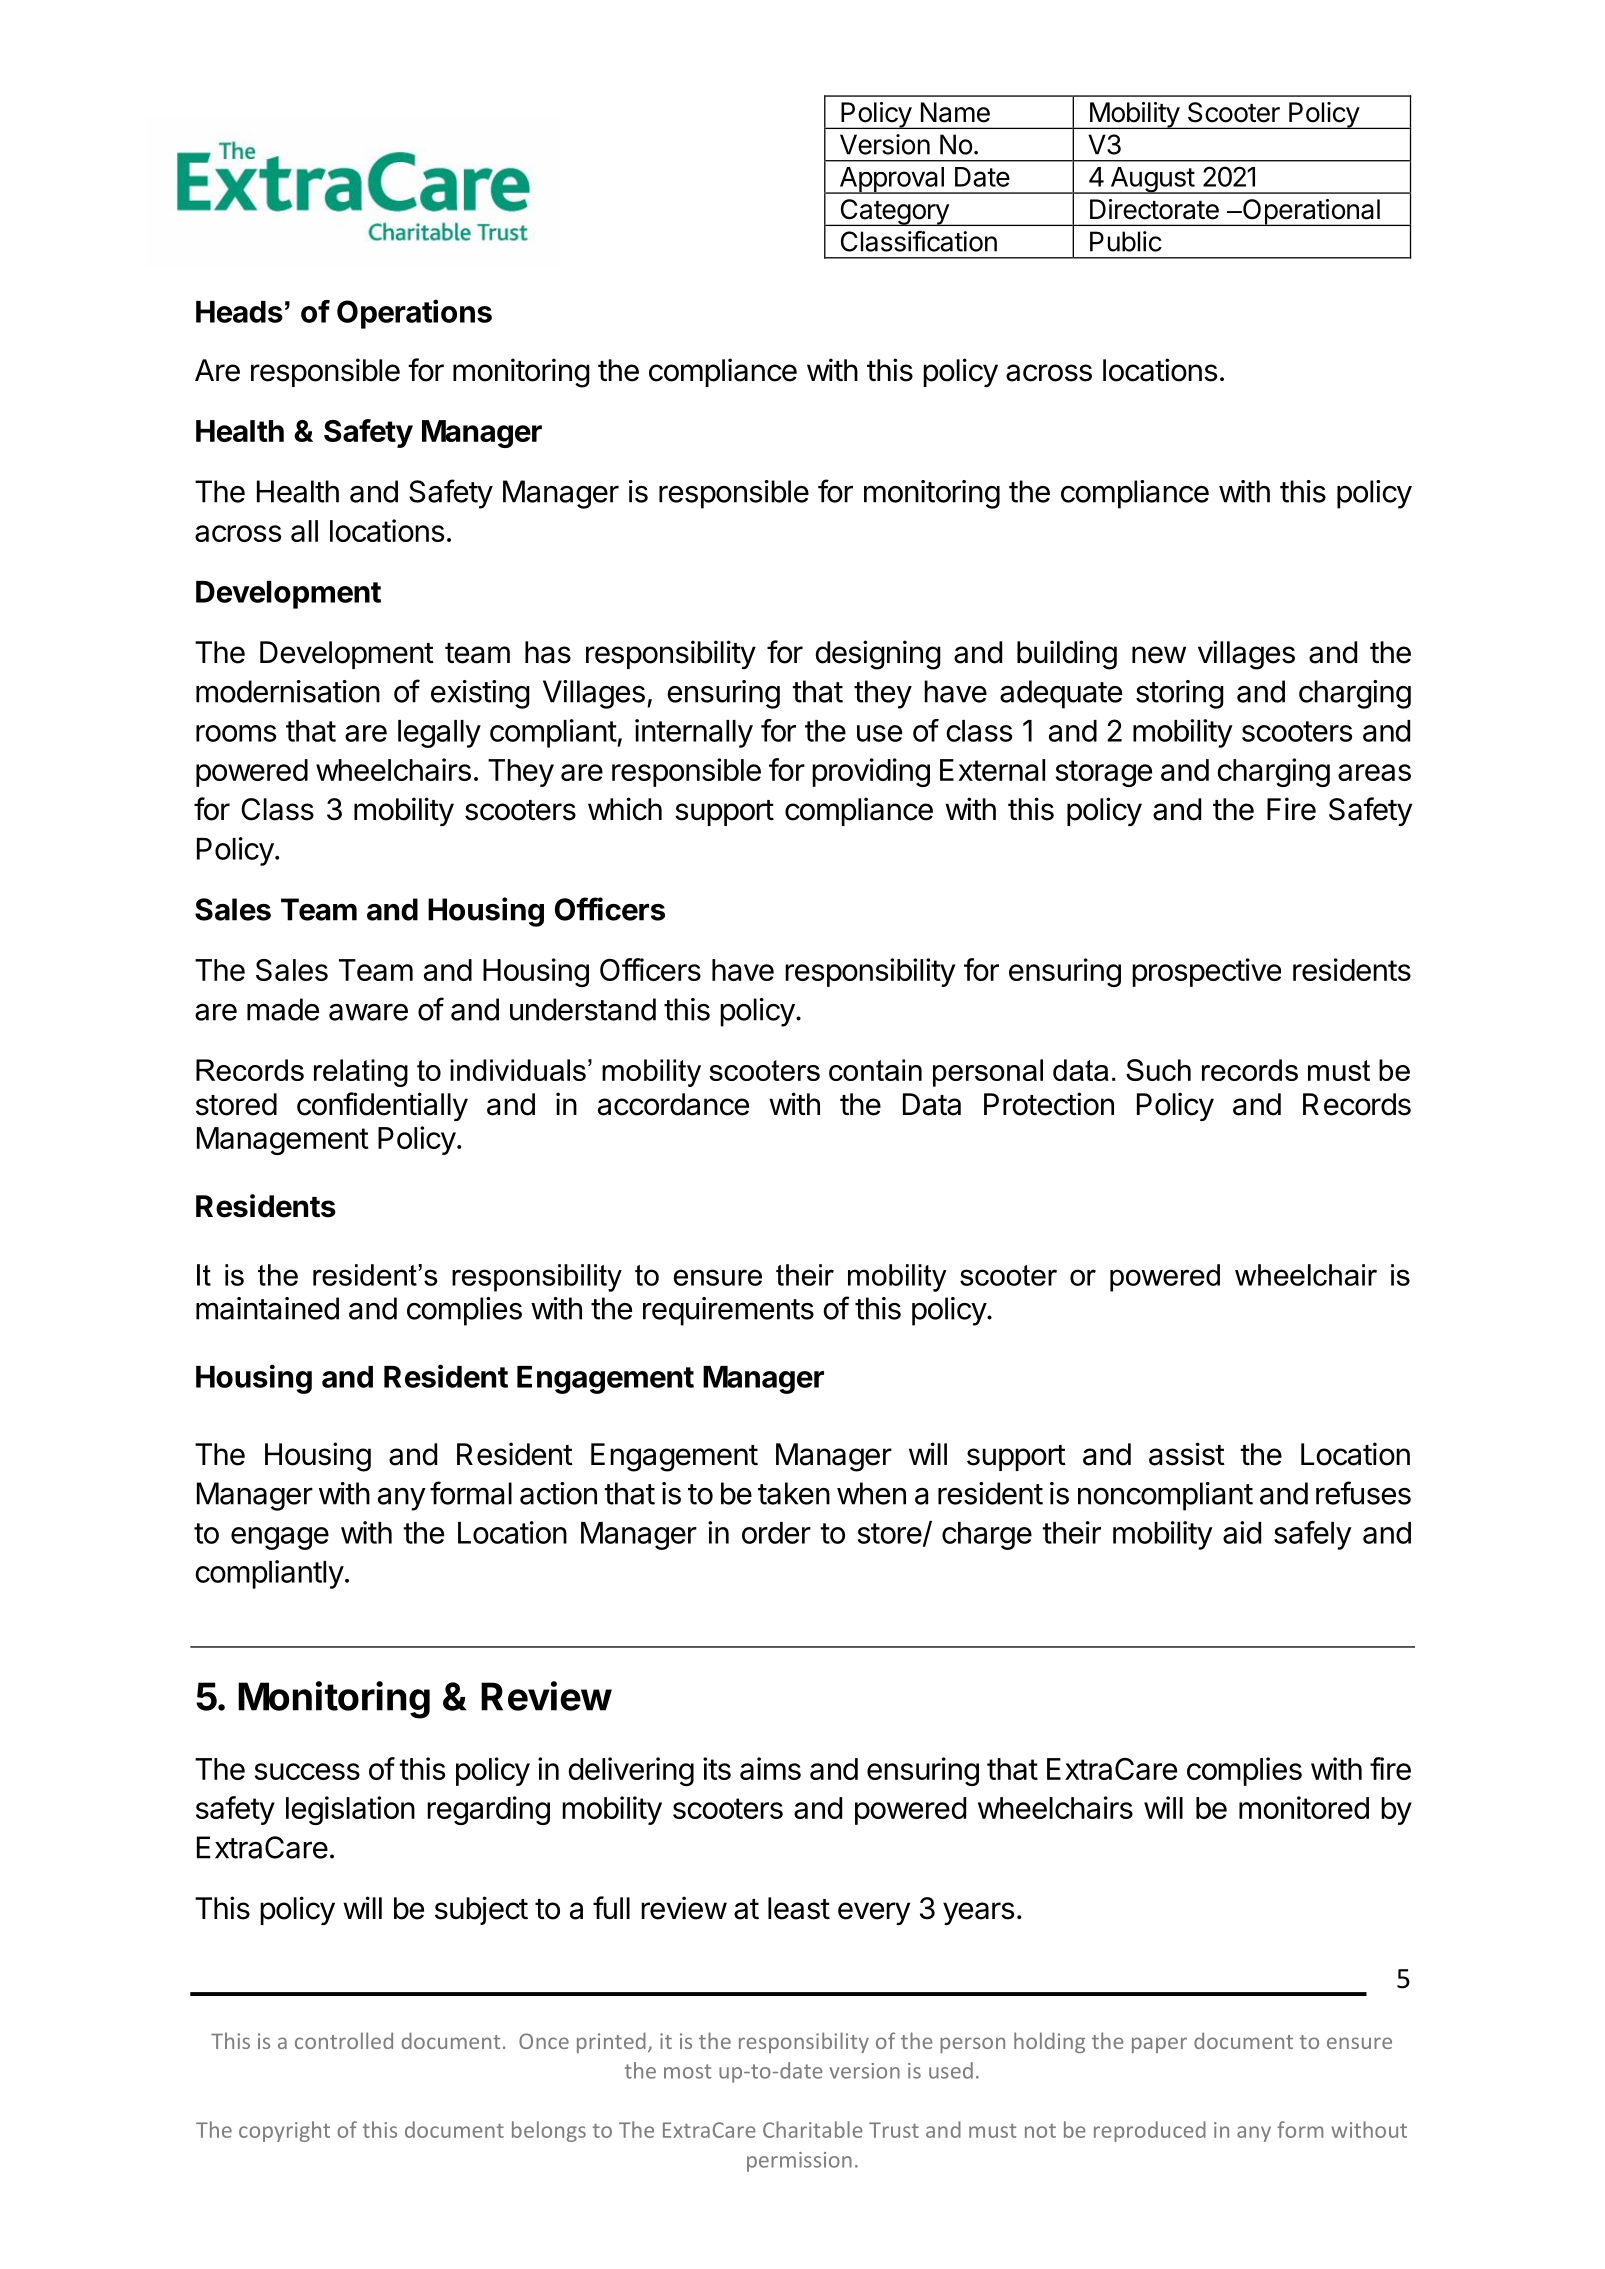 Image resolution: width=1605 pixels, height=2269 pixels. I want to click on Charitable, so click(813, 2129).
